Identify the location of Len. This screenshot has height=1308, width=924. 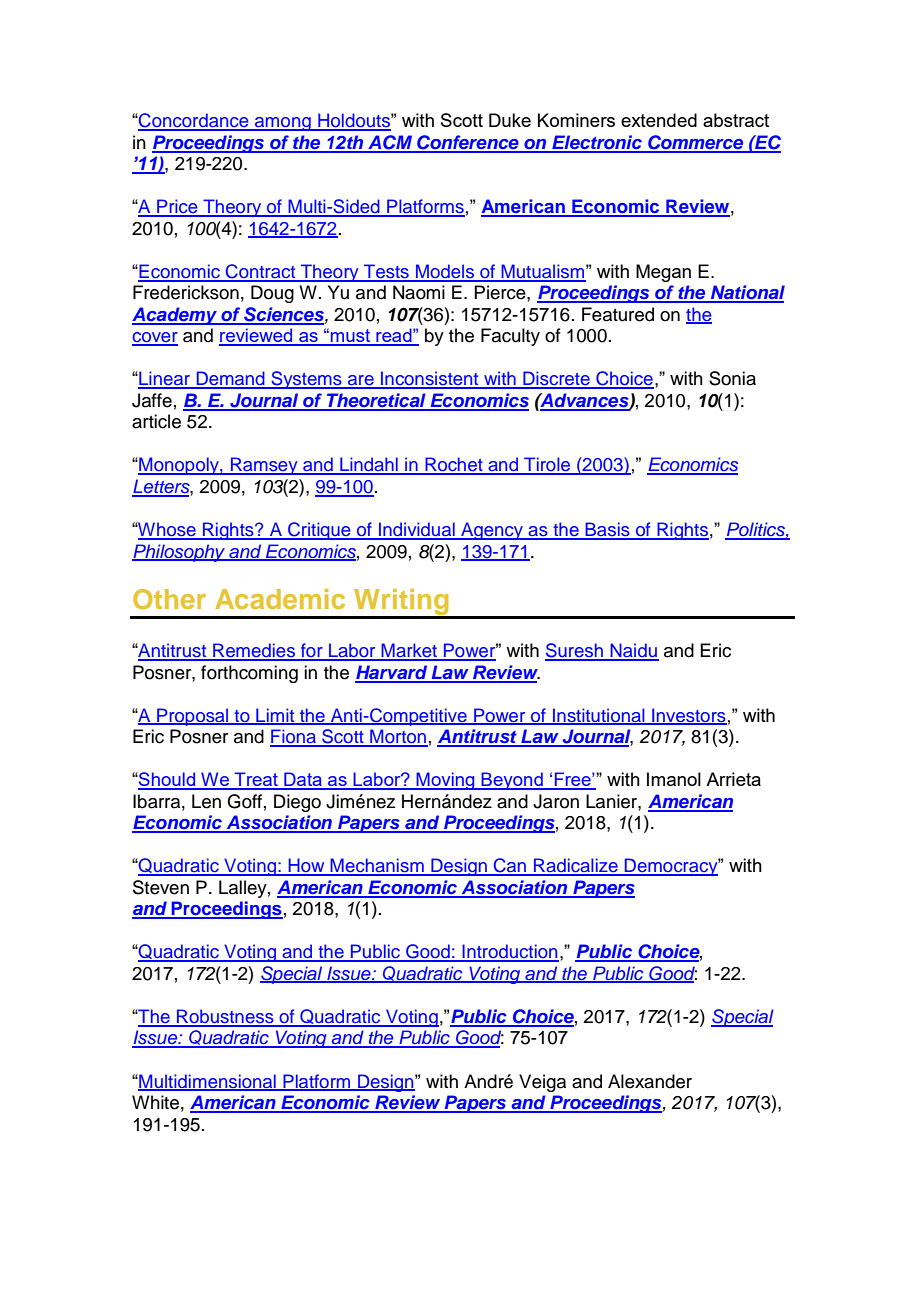
(206, 801).
